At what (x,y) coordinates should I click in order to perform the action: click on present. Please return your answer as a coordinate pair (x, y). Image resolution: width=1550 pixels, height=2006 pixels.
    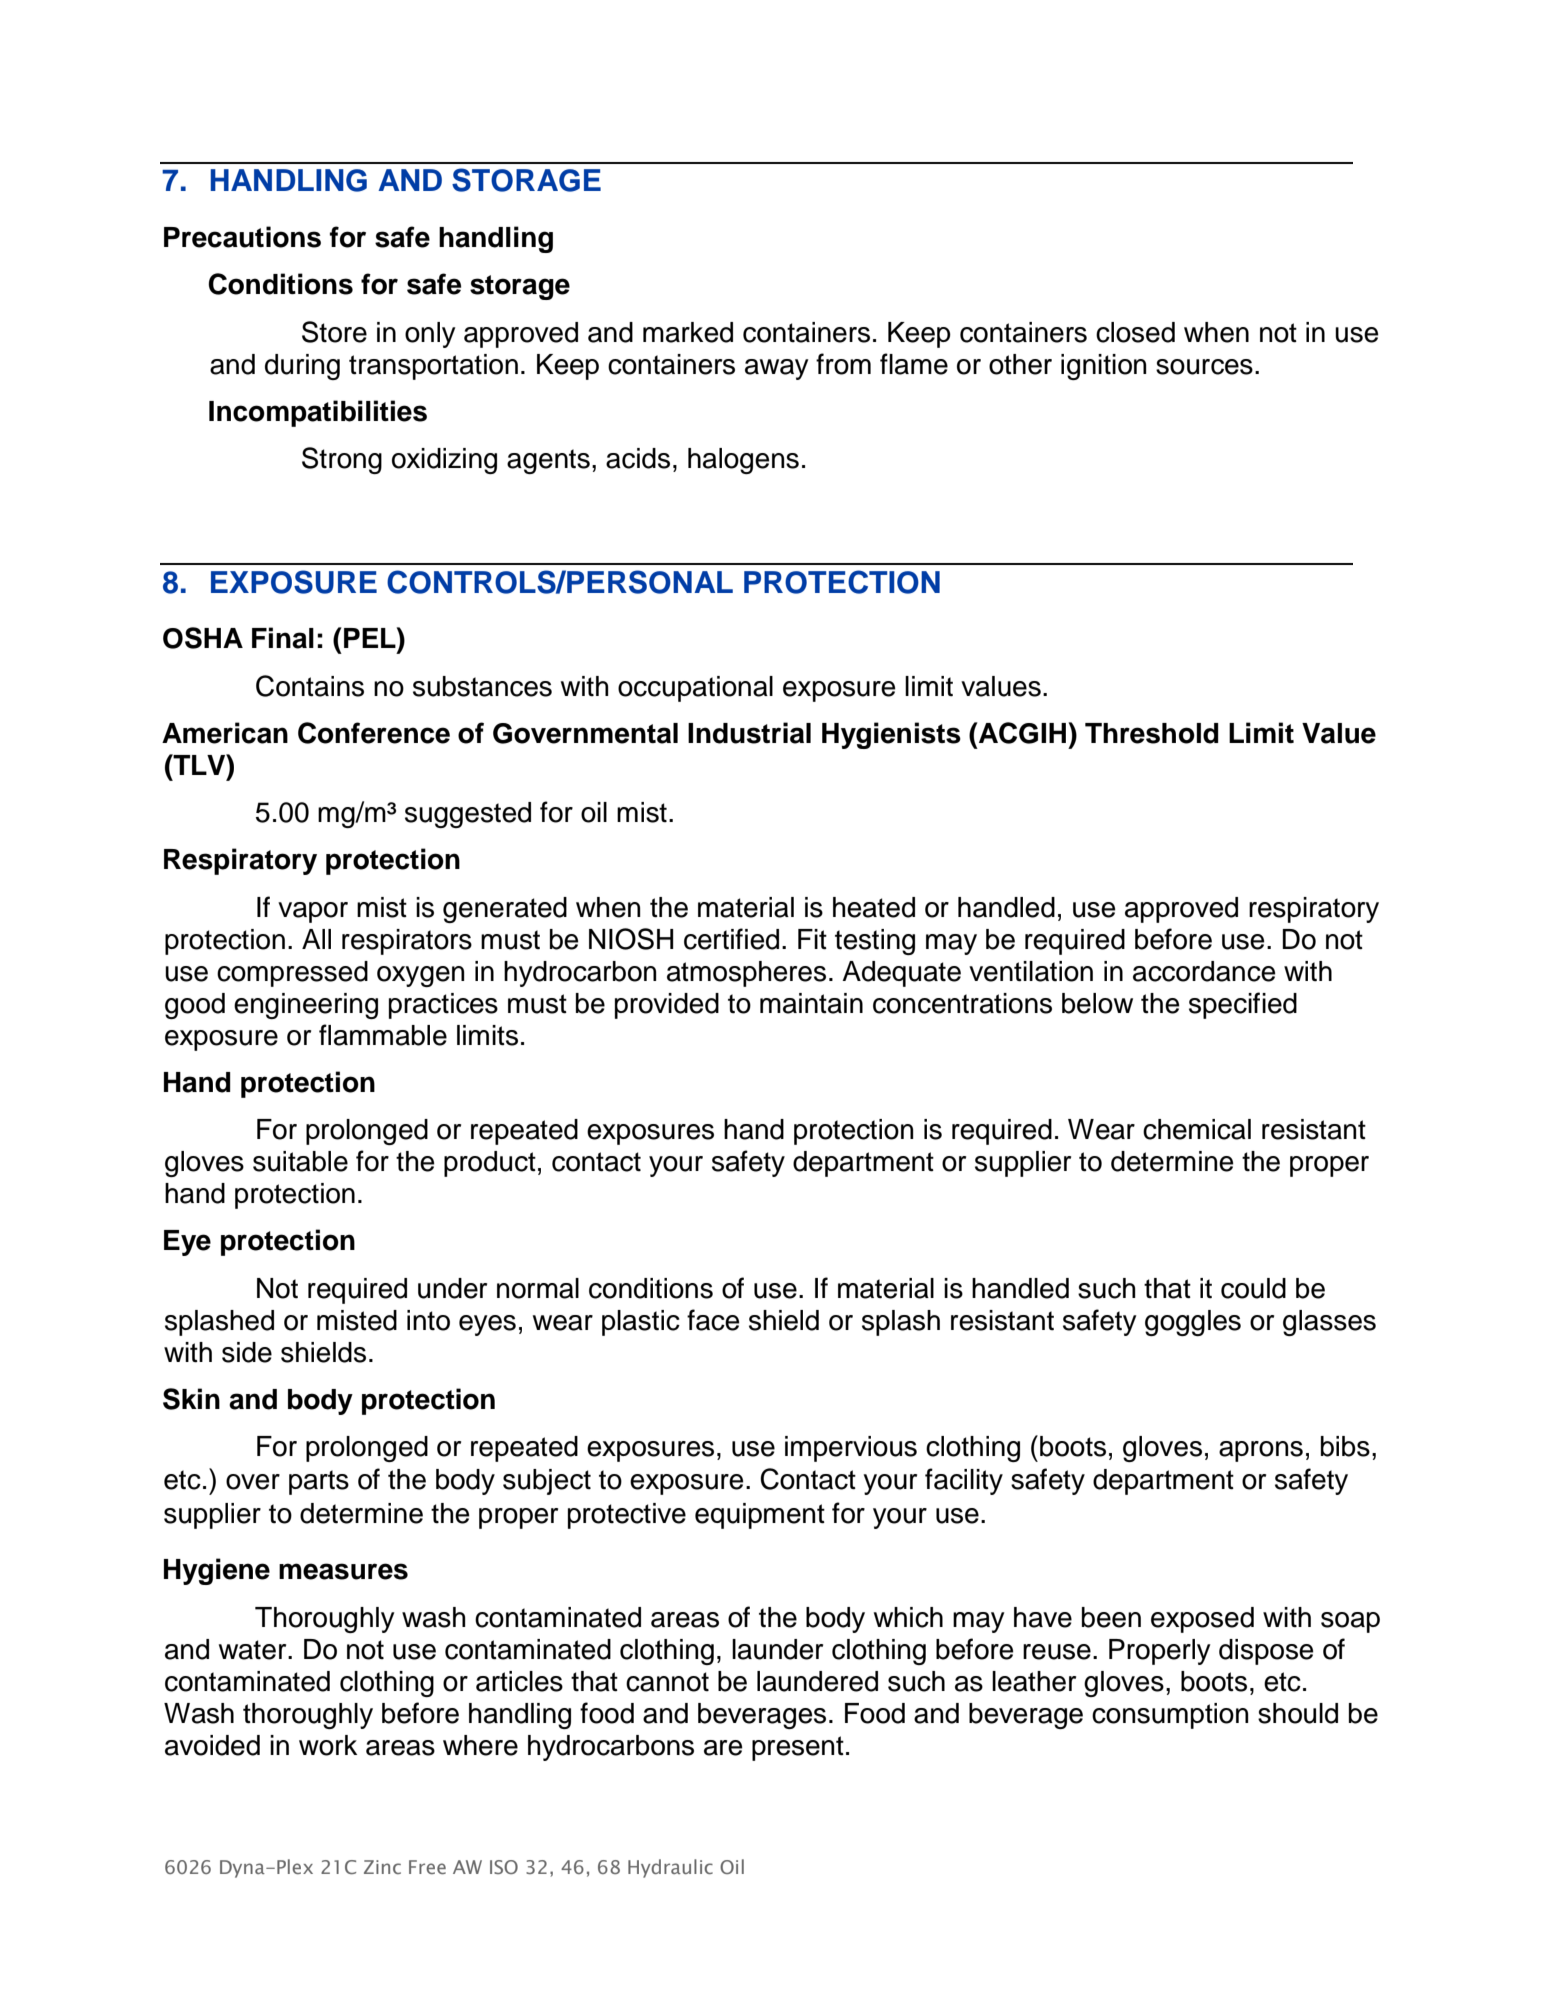
    Looking at the image, I should click on (798, 1748).
